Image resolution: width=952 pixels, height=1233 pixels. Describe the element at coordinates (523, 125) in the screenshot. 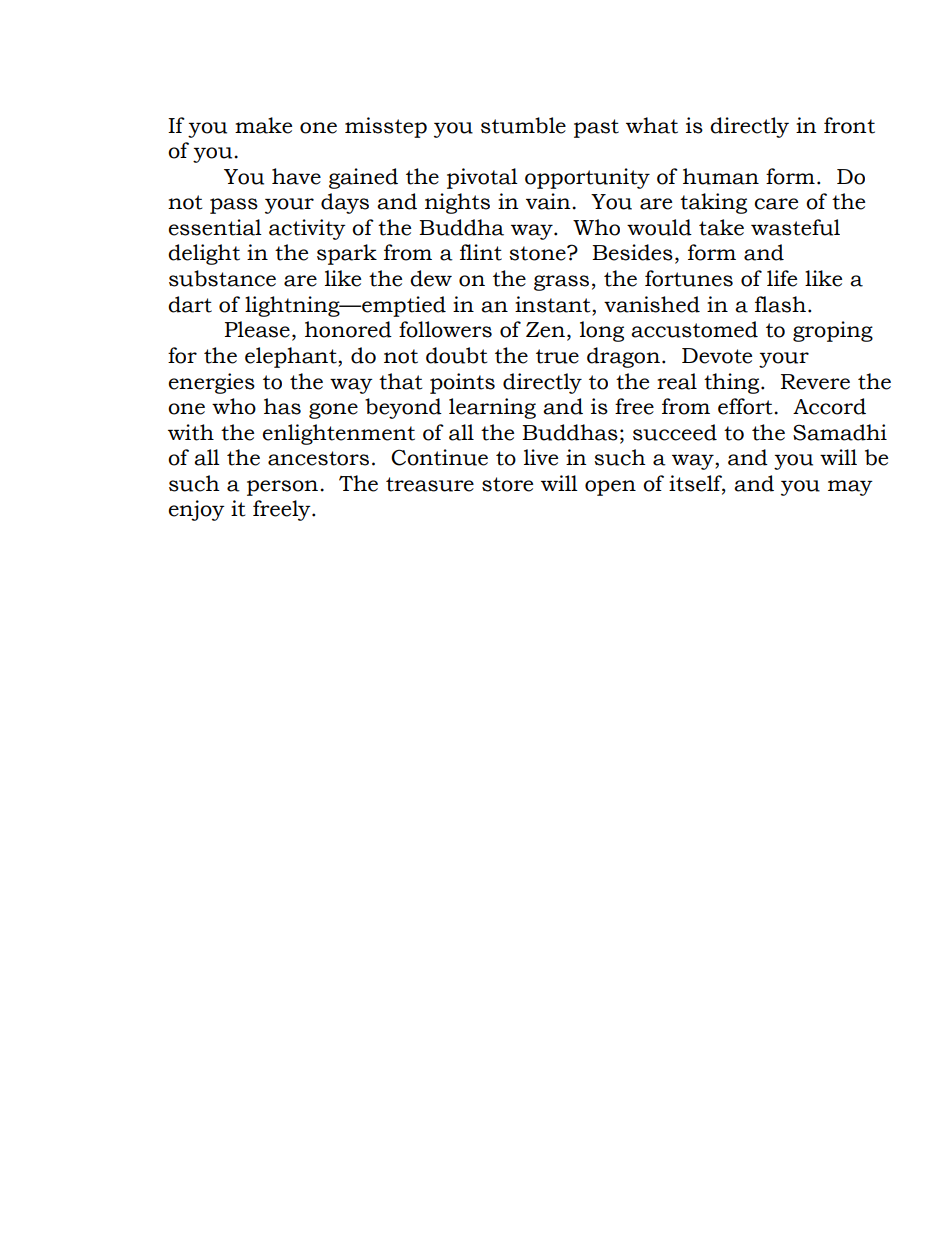

I see `stumble` at that location.
